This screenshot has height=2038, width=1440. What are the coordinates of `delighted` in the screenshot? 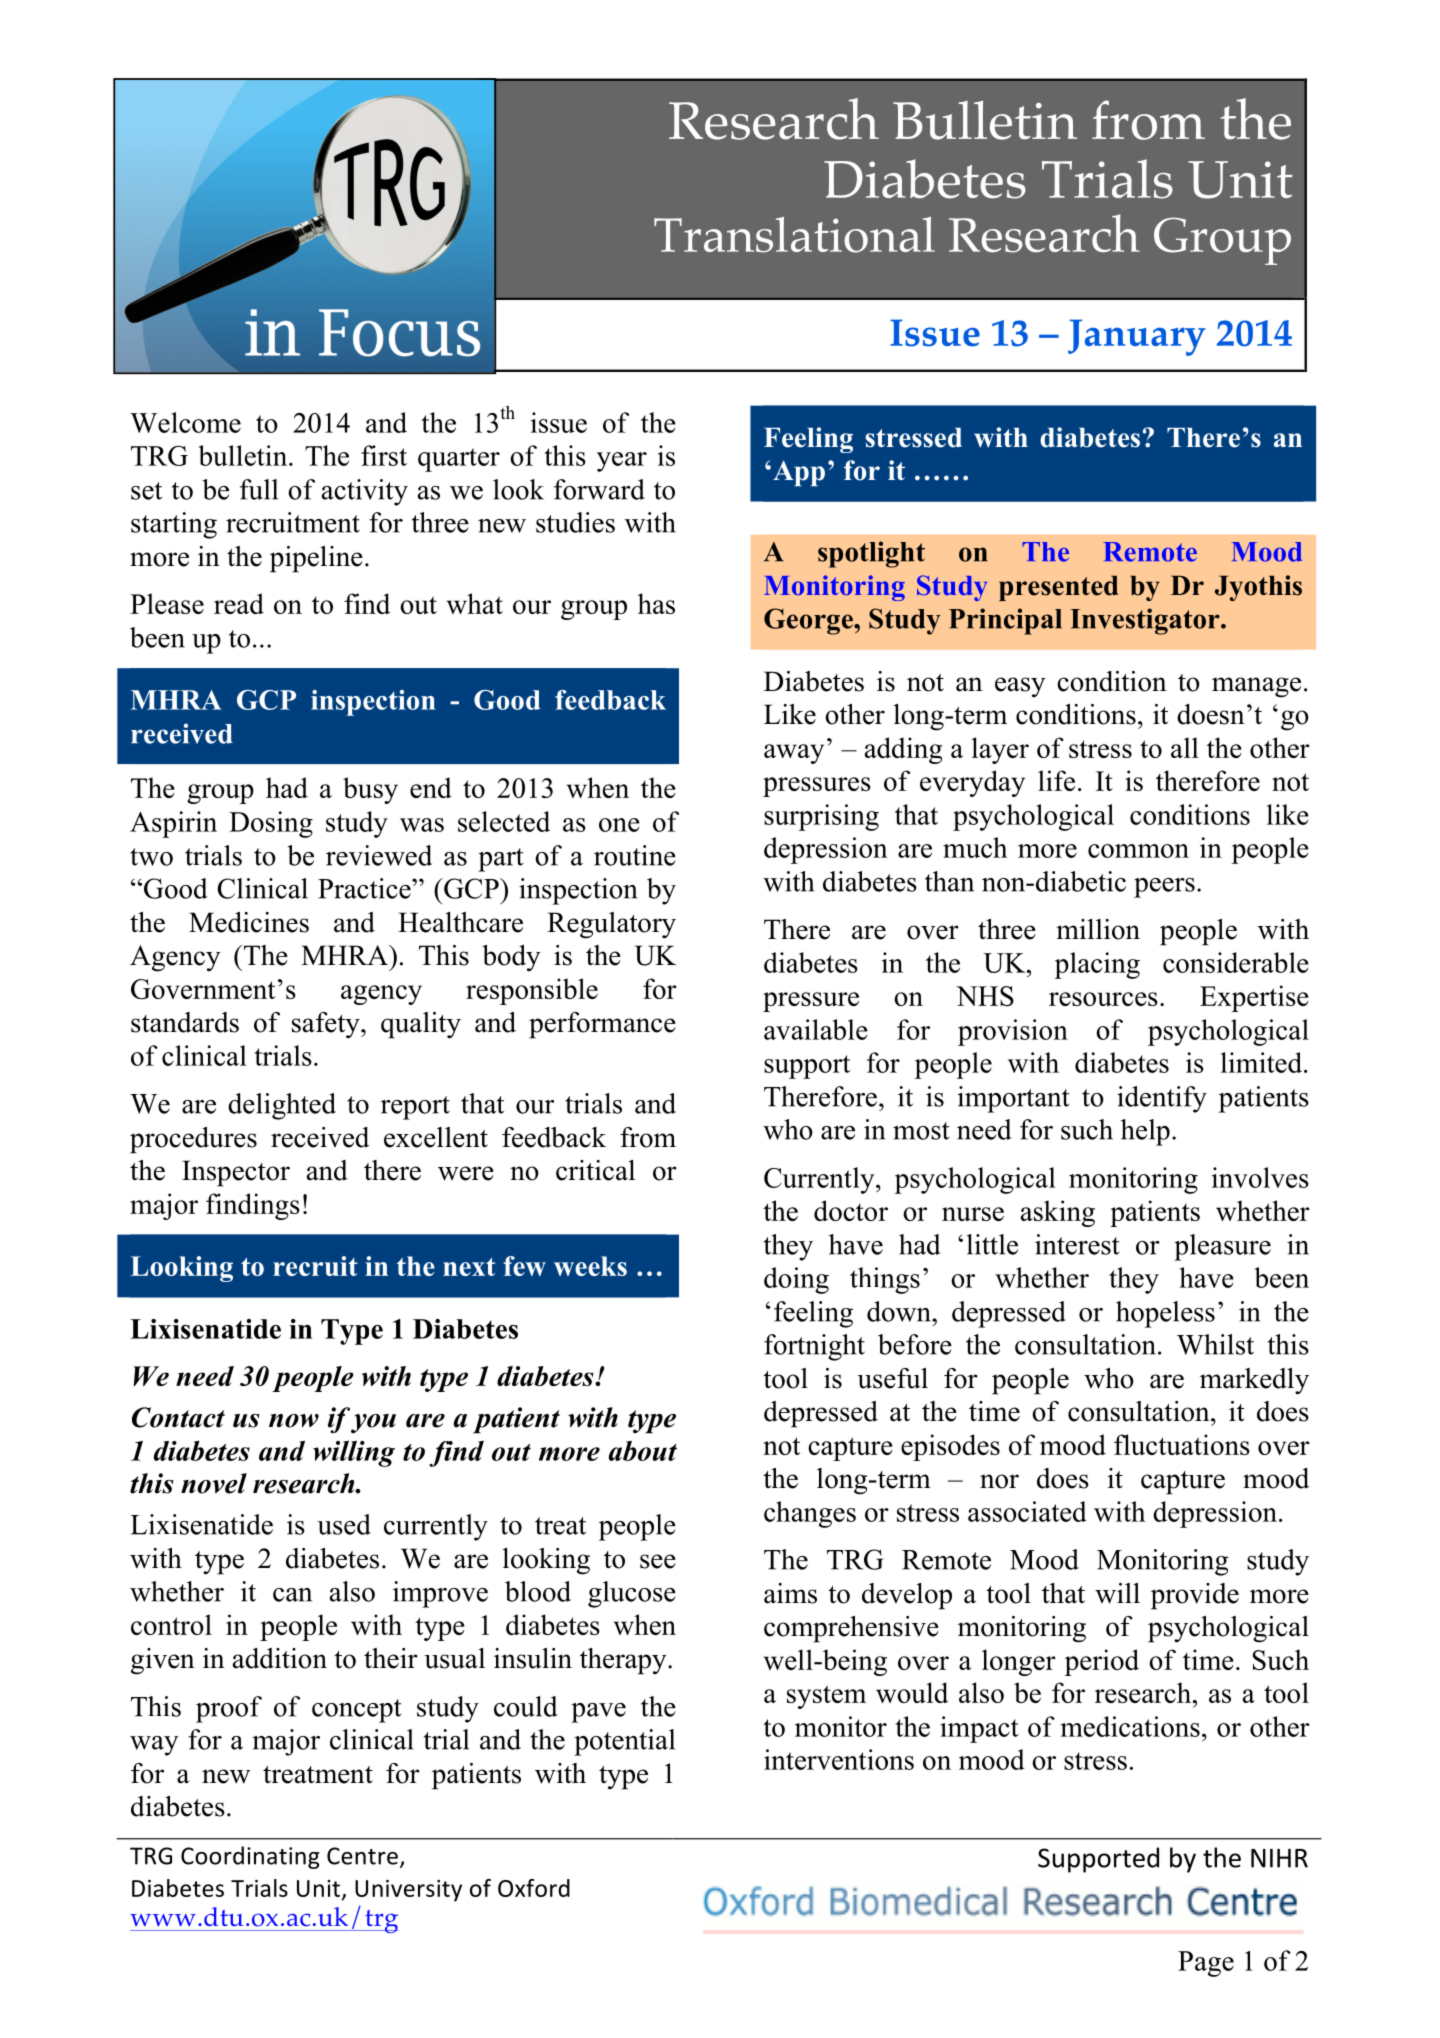 It's located at (282, 1106).
